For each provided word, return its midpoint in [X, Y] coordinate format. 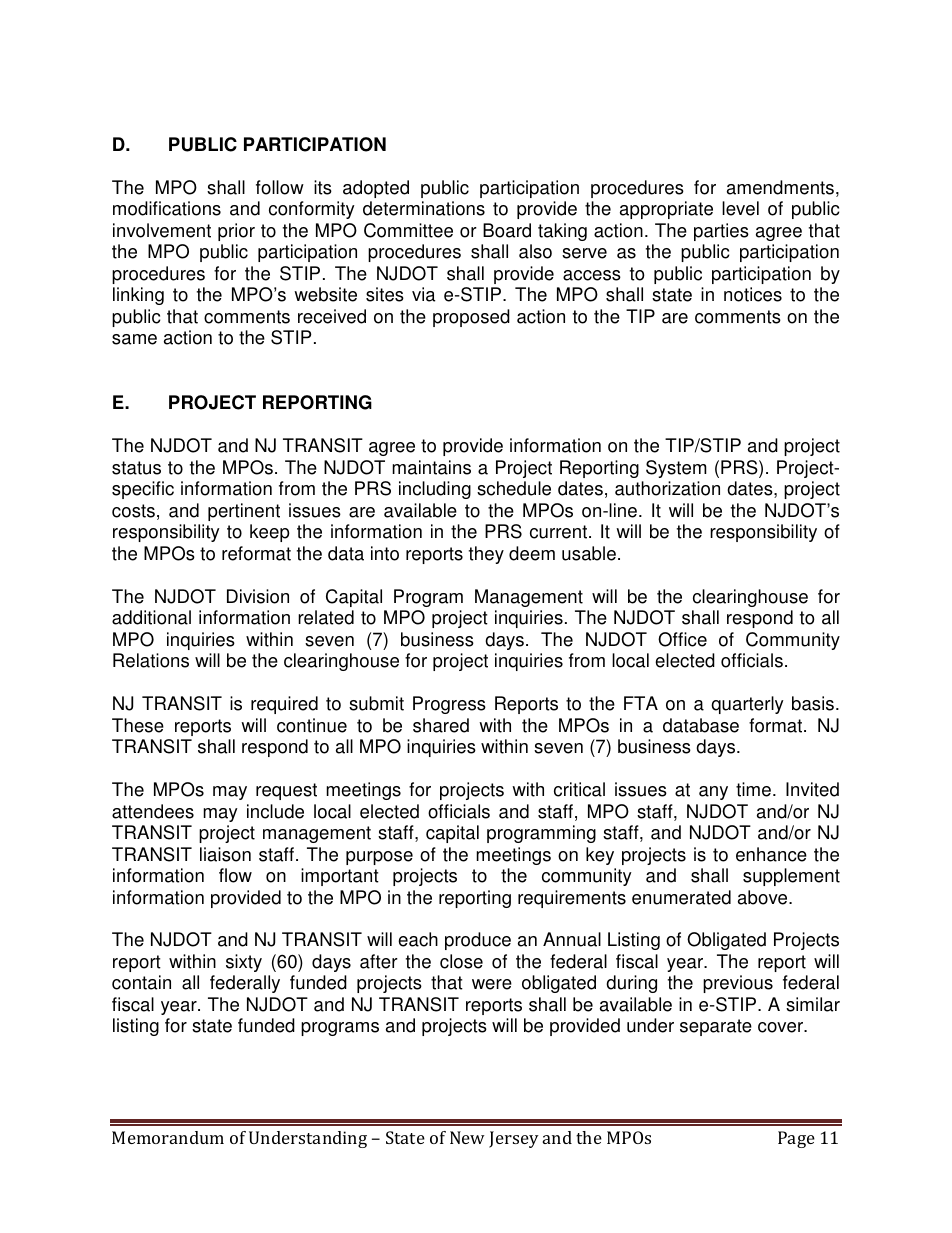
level [740, 208]
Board [507, 230]
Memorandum [168, 1137]
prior [236, 232]
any [713, 793]
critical [579, 789]
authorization [667, 488]
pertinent [244, 512]
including [435, 490]
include [275, 811]
